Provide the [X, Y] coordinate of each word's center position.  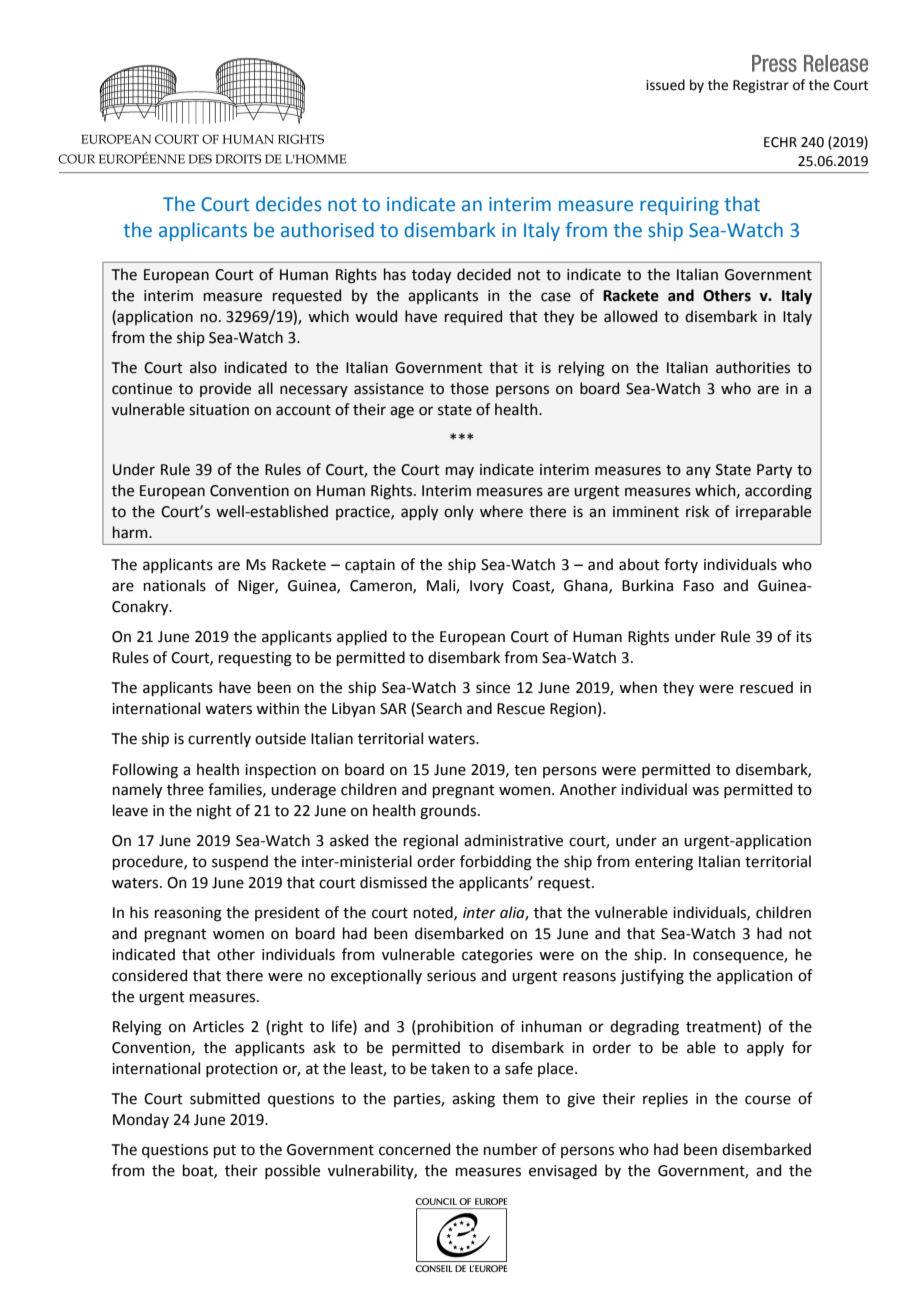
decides [289, 204]
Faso [699, 586]
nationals [175, 585]
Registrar [761, 86]
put [225, 1151]
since [493, 688]
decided [484, 274]
